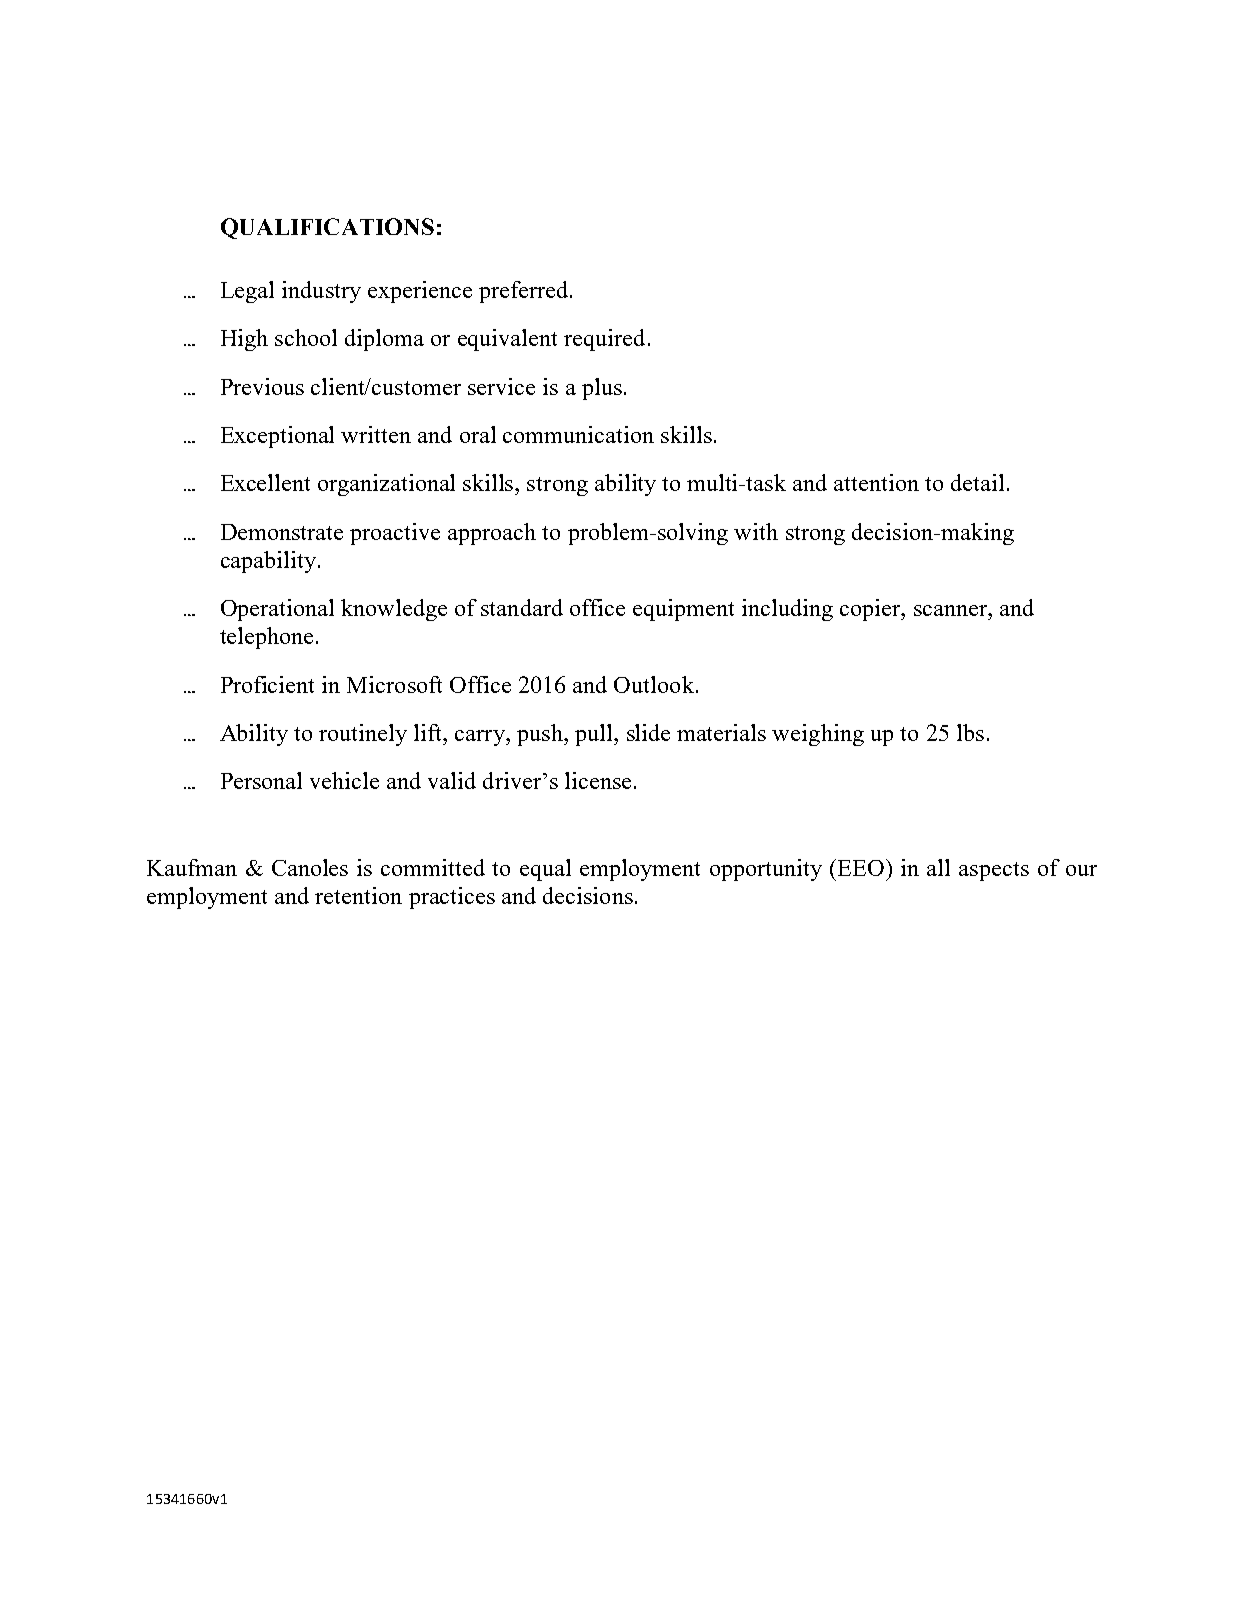 This screenshot has height=1610, width=1244. What do you see at coordinates (363, 735) in the screenshot?
I see `routinely` at bounding box center [363, 735].
